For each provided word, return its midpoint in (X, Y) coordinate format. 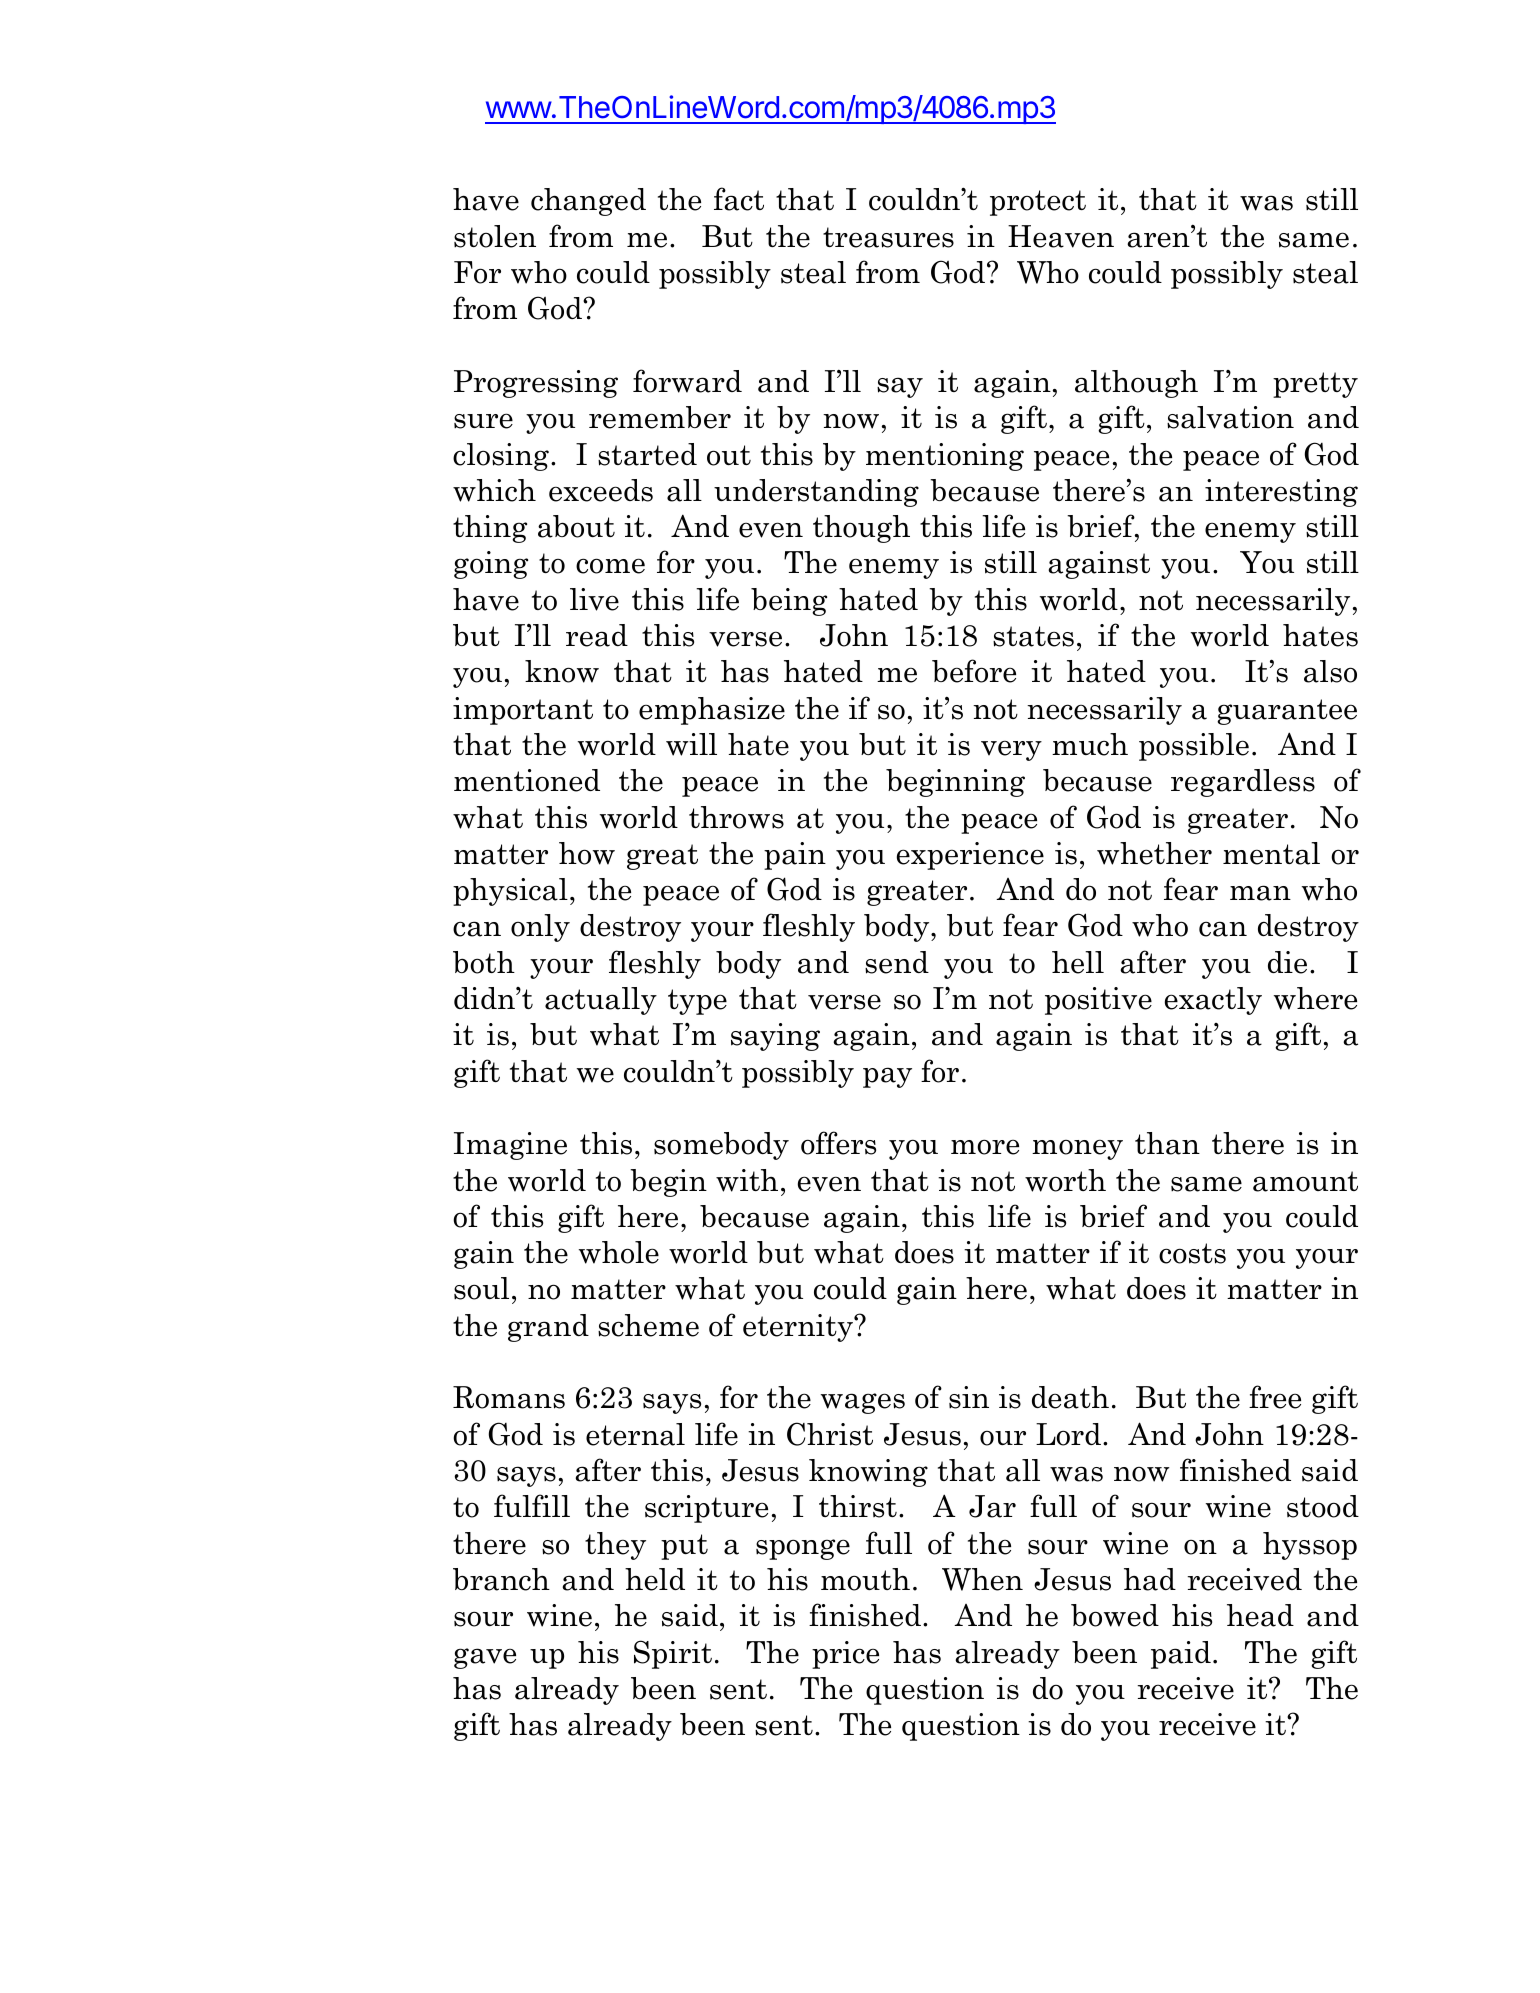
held (655, 1579)
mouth (865, 1579)
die (1287, 962)
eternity (799, 1328)
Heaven (1061, 236)
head (1260, 1615)
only (540, 928)
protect (1038, 203)
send (897, 962)
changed (588, 202)
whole (619, 1252)
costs (1192, 1253)
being (789, 602)
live (594, 599)
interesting (1281, 493)
